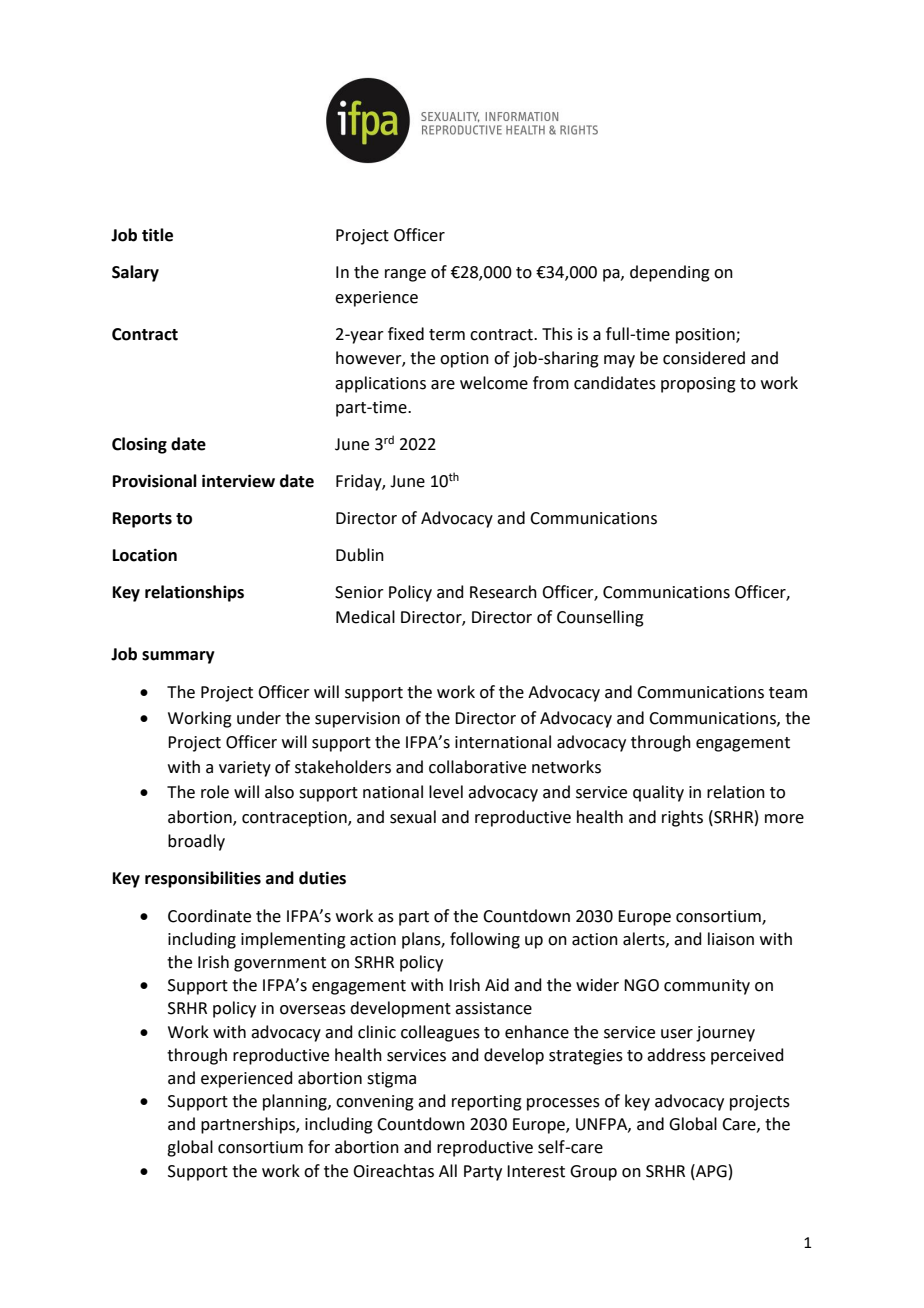  Describe the element at coordinates (600, 618) in the page. I see `Counselling` at that location.
